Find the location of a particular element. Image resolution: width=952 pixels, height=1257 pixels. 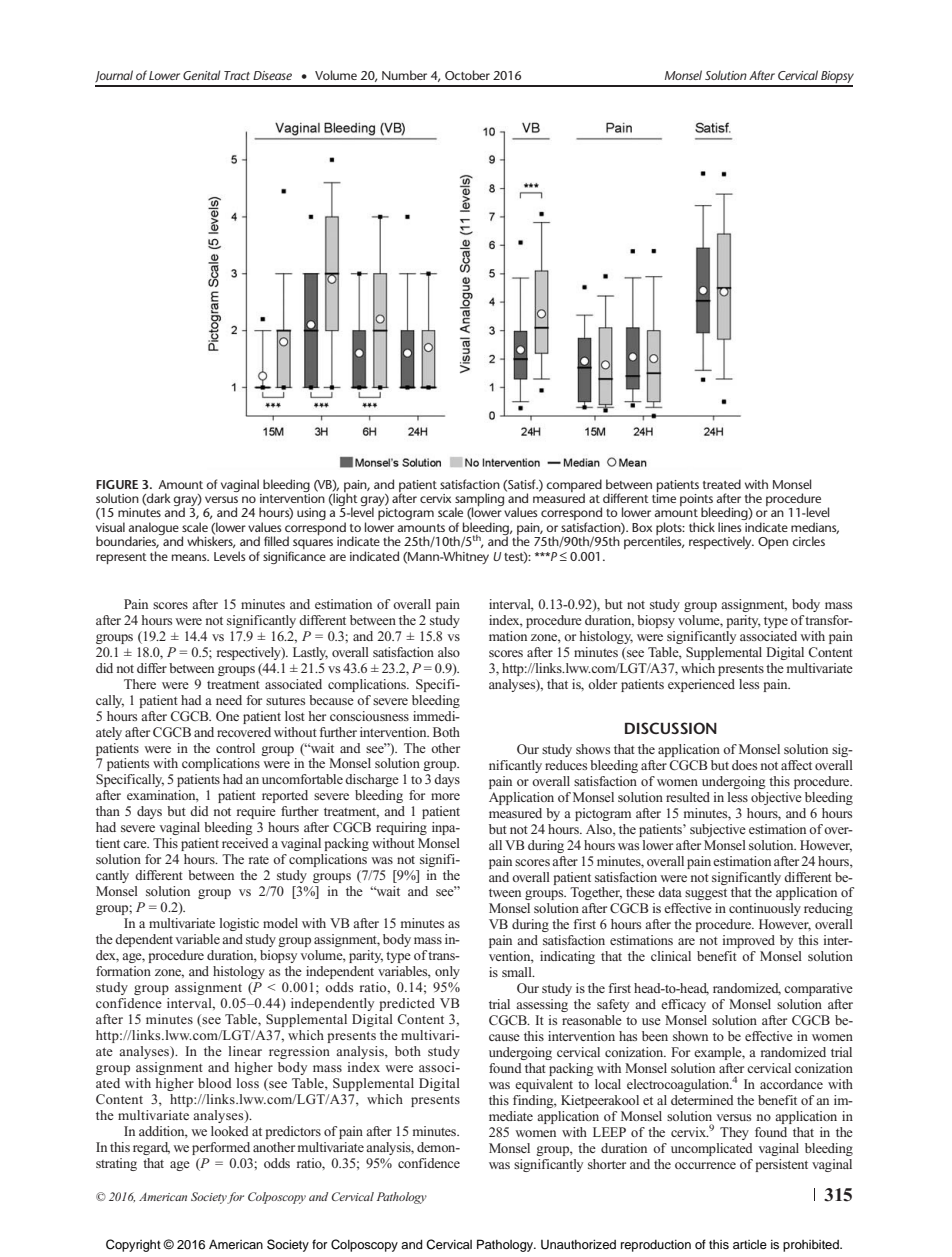

need is located at coordinates (229, 700).
